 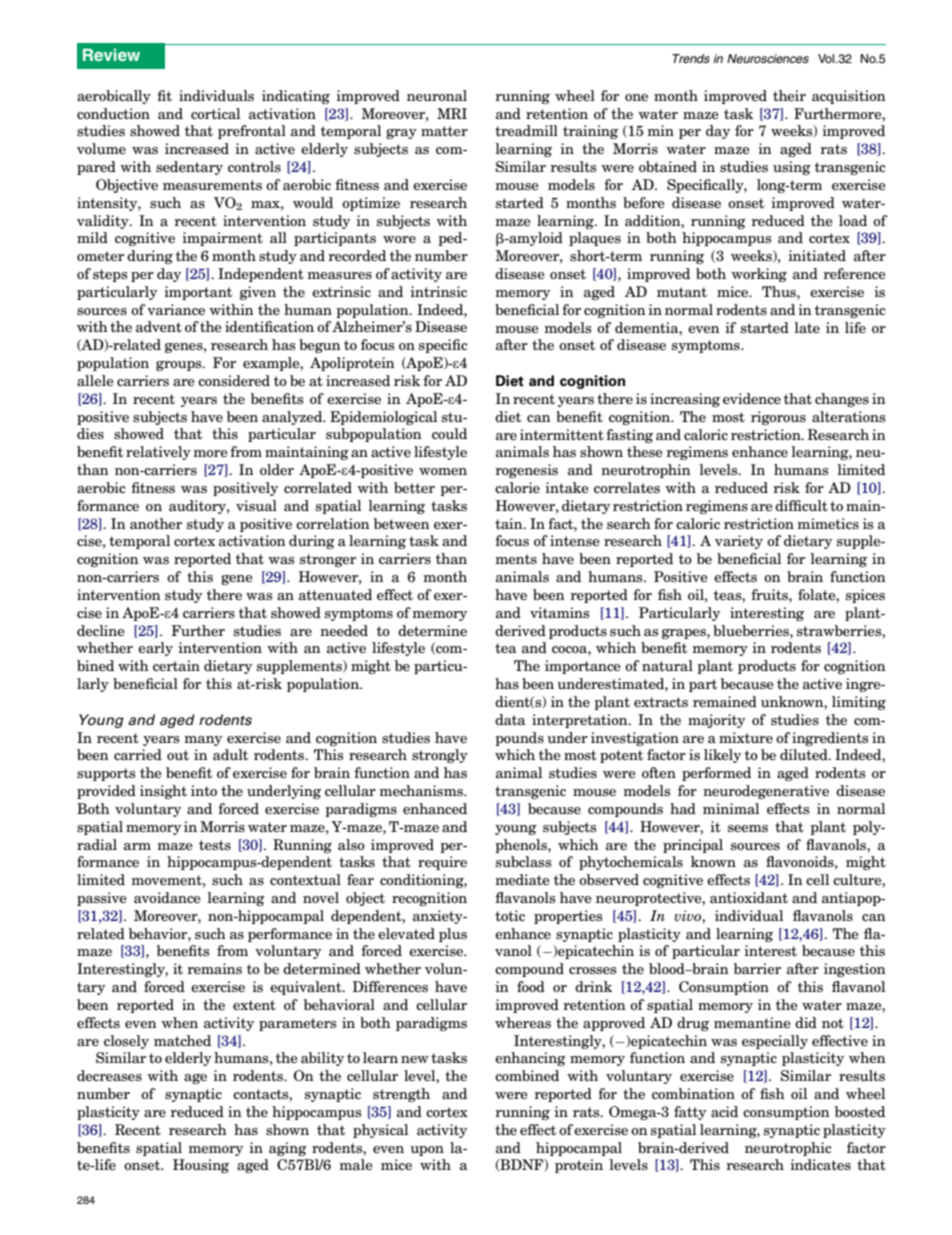 What do you see at coordinates (437, 95) in the image?
I see `neuronal` at bounding box center [437, 95].
